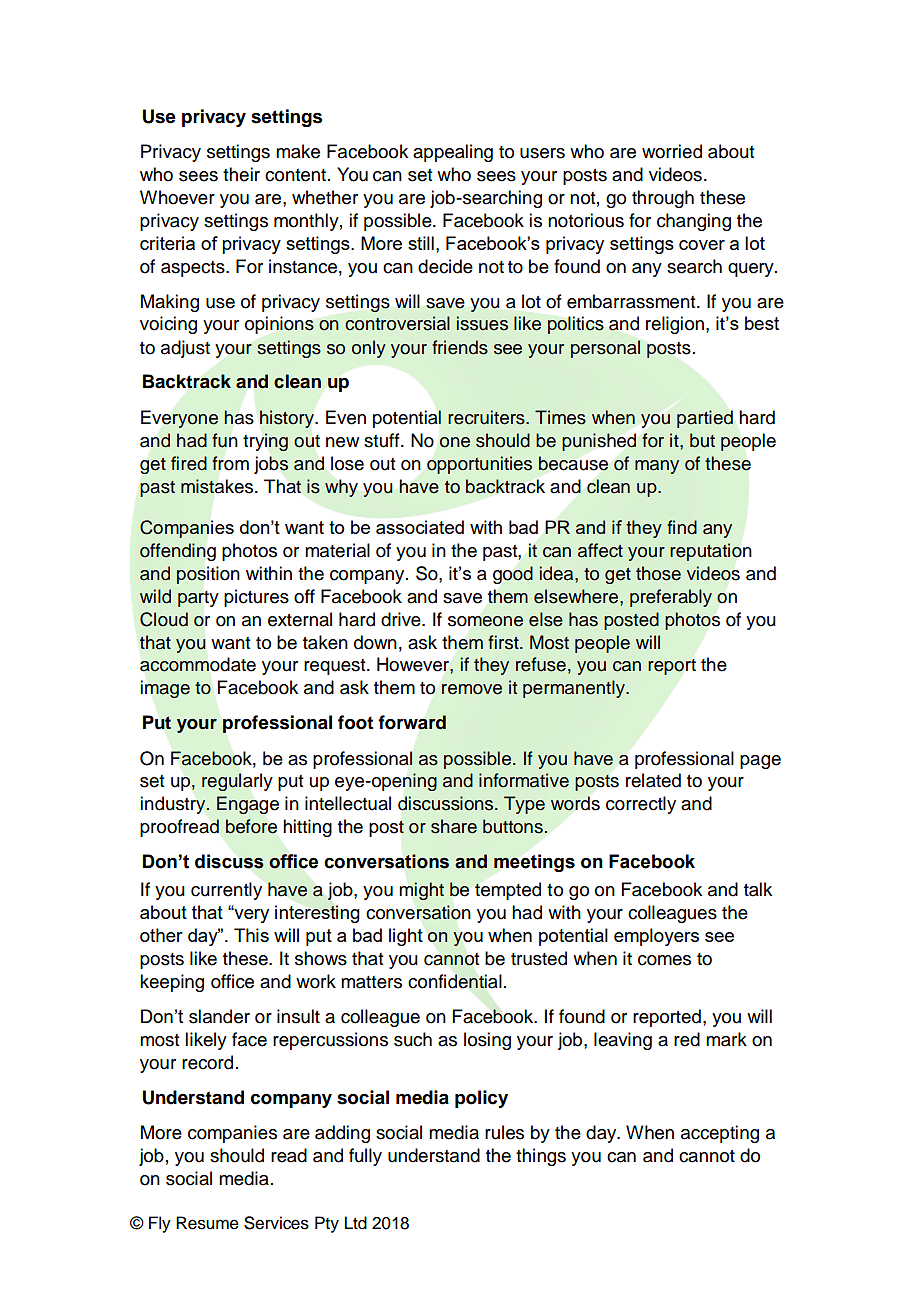 This document has width=924, height=1308. I want to click on accommodate, so click(198, 664).
